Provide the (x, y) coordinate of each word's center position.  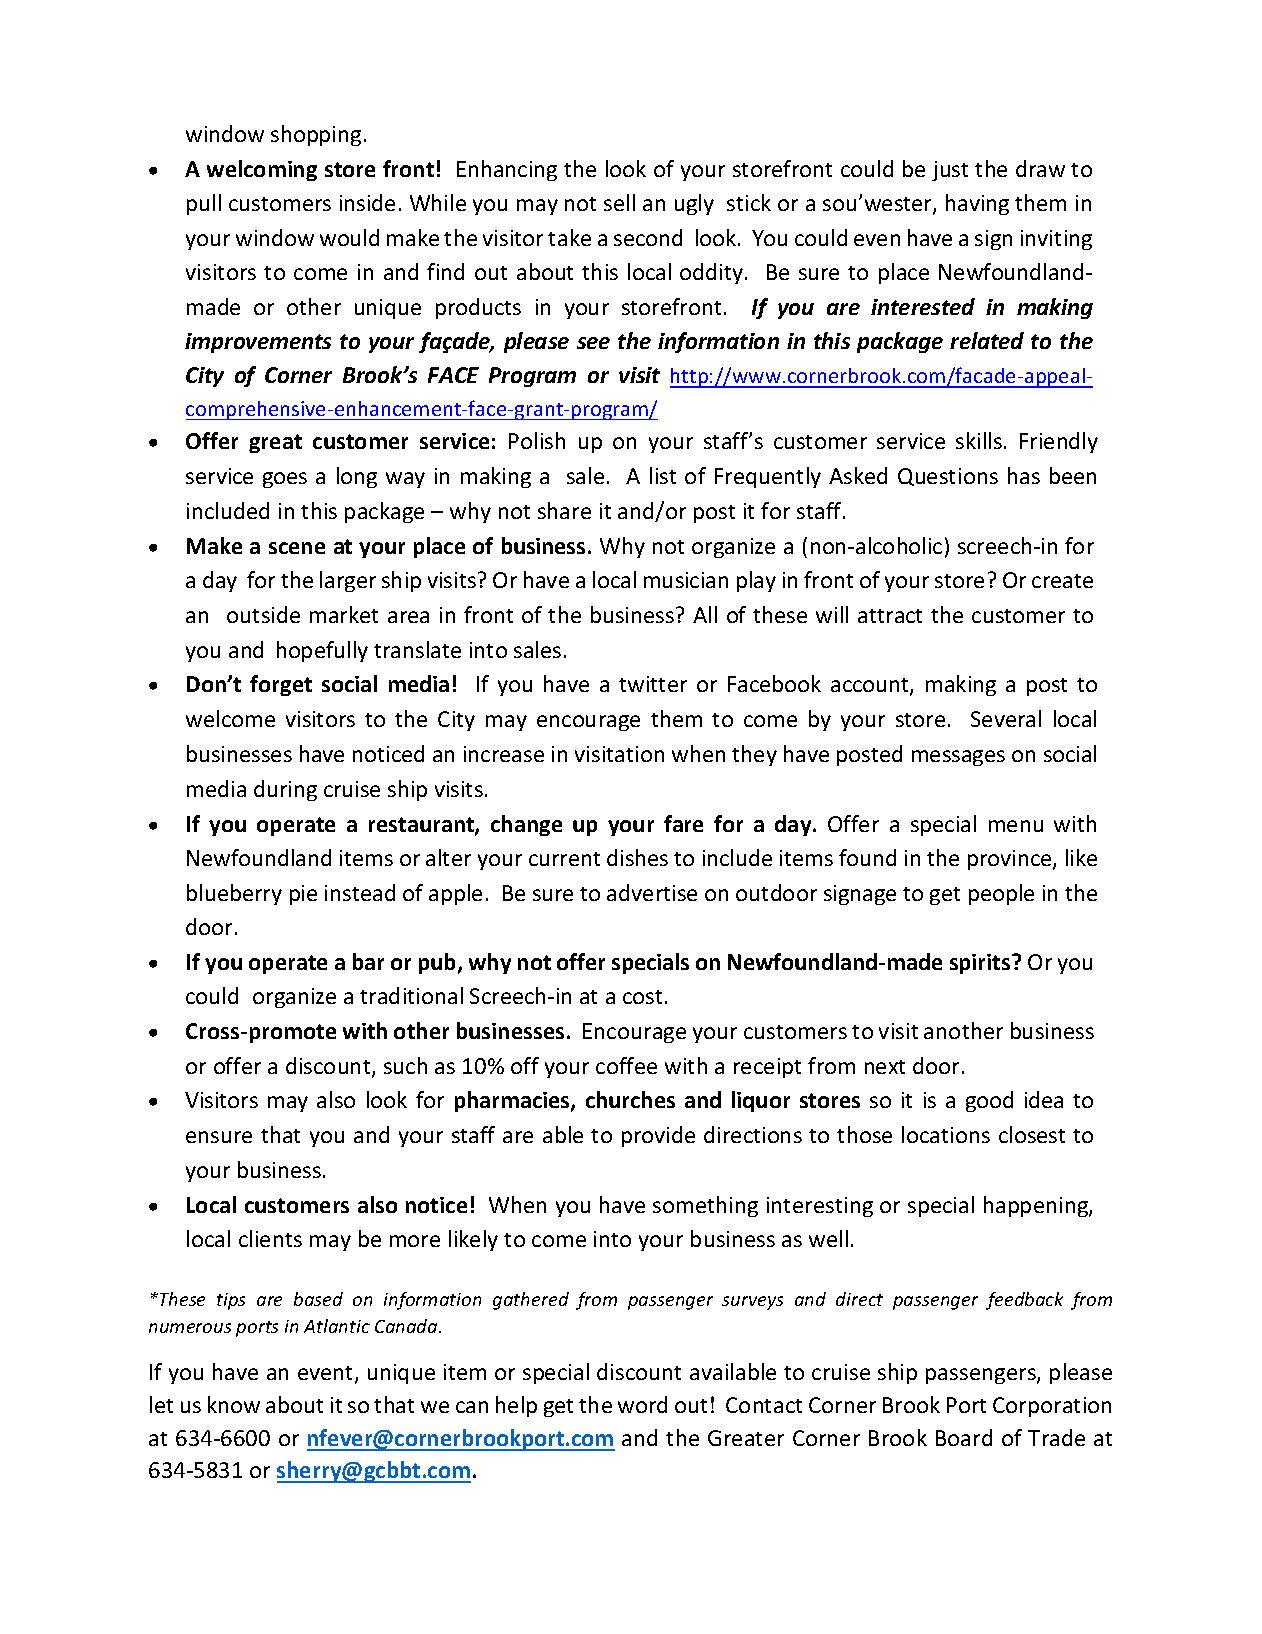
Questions (948, 477)
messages (958, 758)
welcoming (262, 170)
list (663, 475)
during (285, 790)
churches (630, 1099)
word (642, 1404)
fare (683, 823)
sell (619, 202)
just (950, 171)
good (989, 1101)
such (405, 1065)
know (234, 1404)
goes (285, 480)
